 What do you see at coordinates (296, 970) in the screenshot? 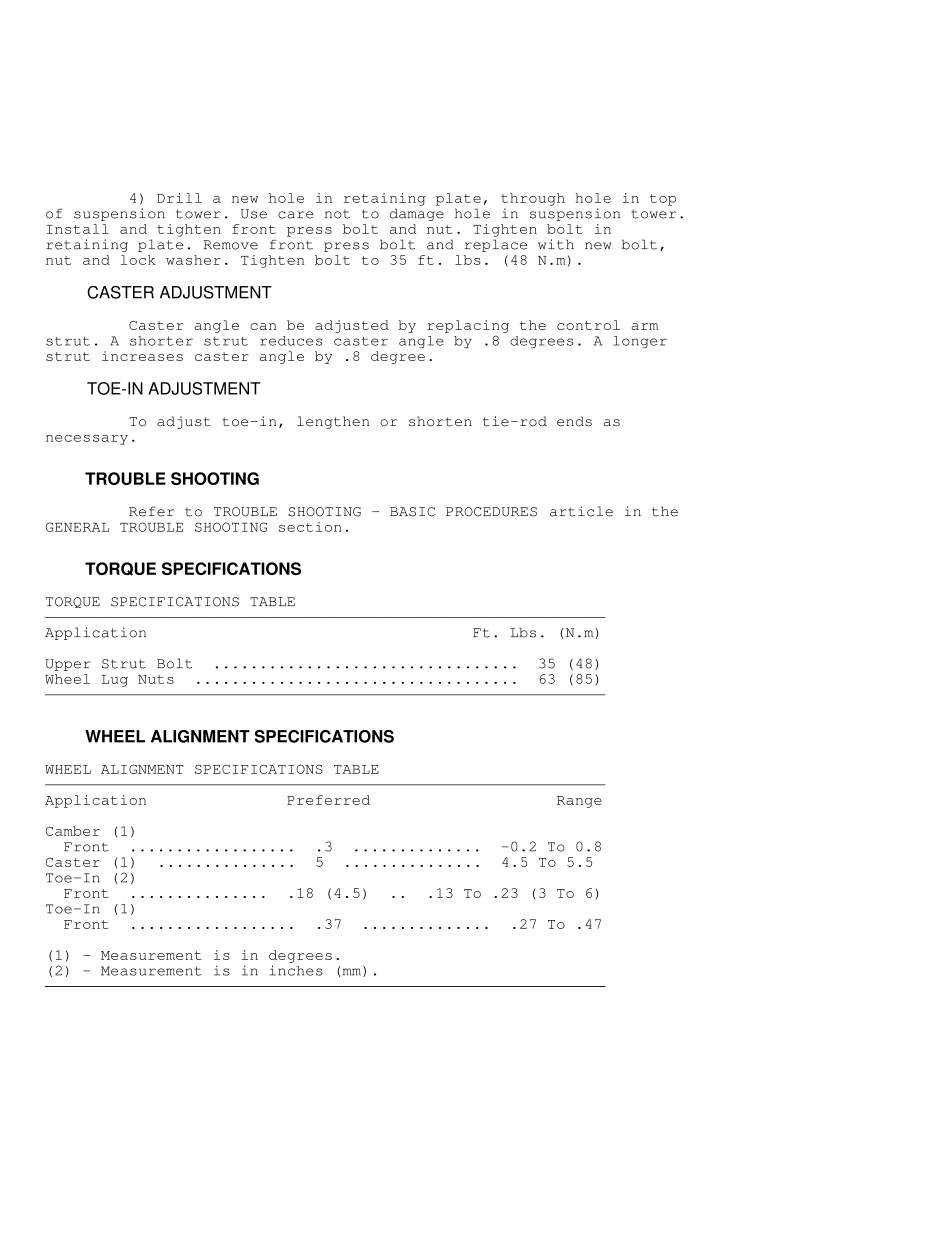
I see `inches` at bounding box center [296, 970].
